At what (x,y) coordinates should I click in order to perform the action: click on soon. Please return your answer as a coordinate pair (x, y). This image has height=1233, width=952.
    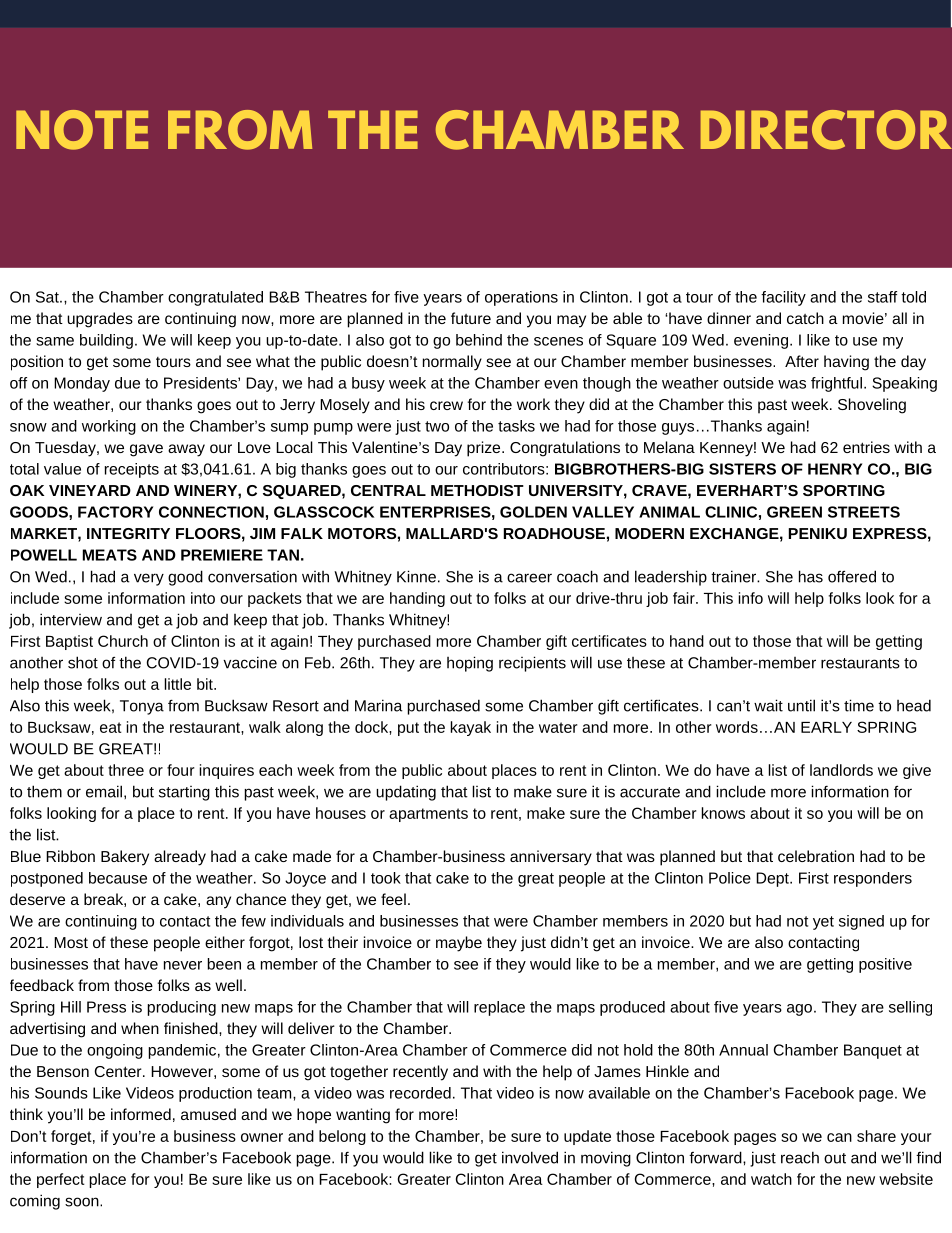
    Looking at the image, I should click on (83, 1202).
